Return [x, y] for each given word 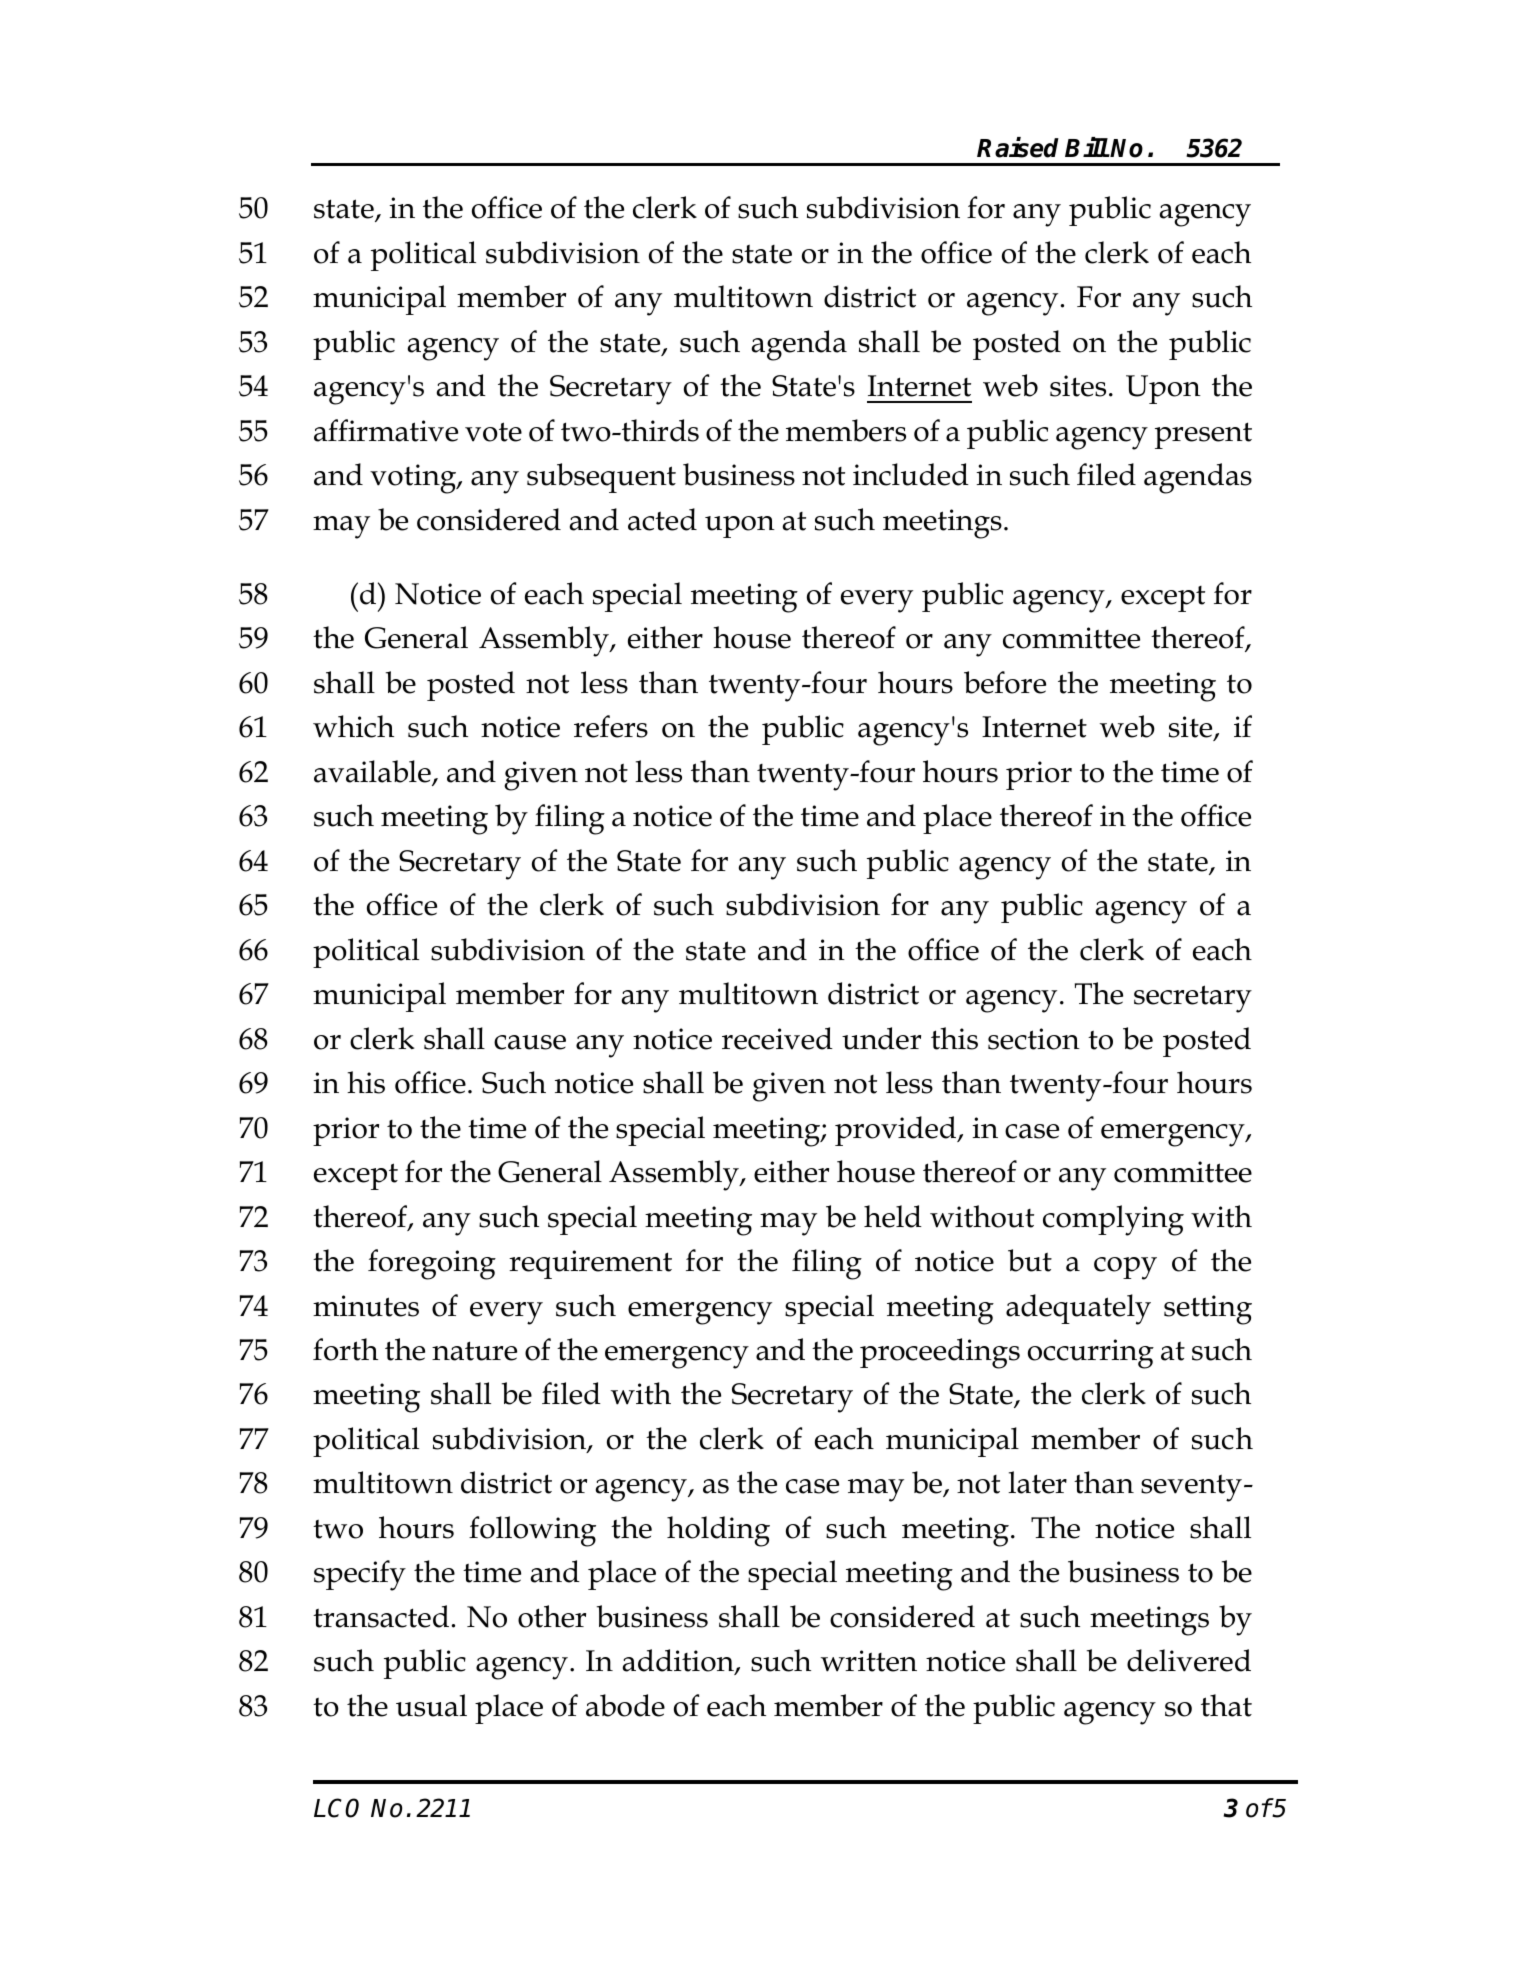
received [777, 1038]
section [1034, 1039]
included [911, 474]
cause [530, 1042]
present [1203, 435]
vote [493, 432]
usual [431, 1705]
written [869, 1661]
